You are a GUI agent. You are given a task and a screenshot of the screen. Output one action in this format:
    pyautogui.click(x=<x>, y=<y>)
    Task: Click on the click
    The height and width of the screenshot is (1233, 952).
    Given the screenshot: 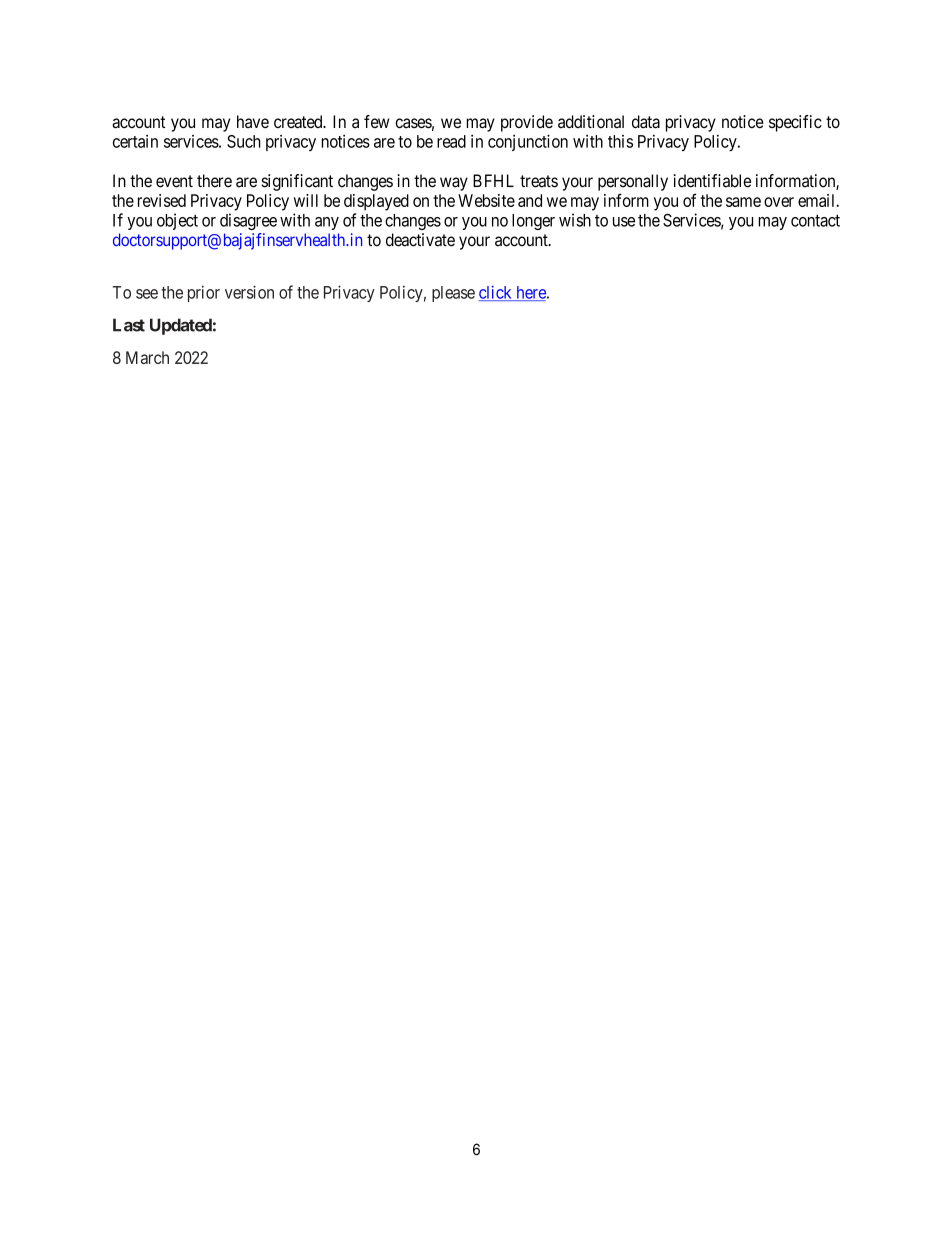 What is the action you would take?
    pyautogui.click(x=496, y=293)
